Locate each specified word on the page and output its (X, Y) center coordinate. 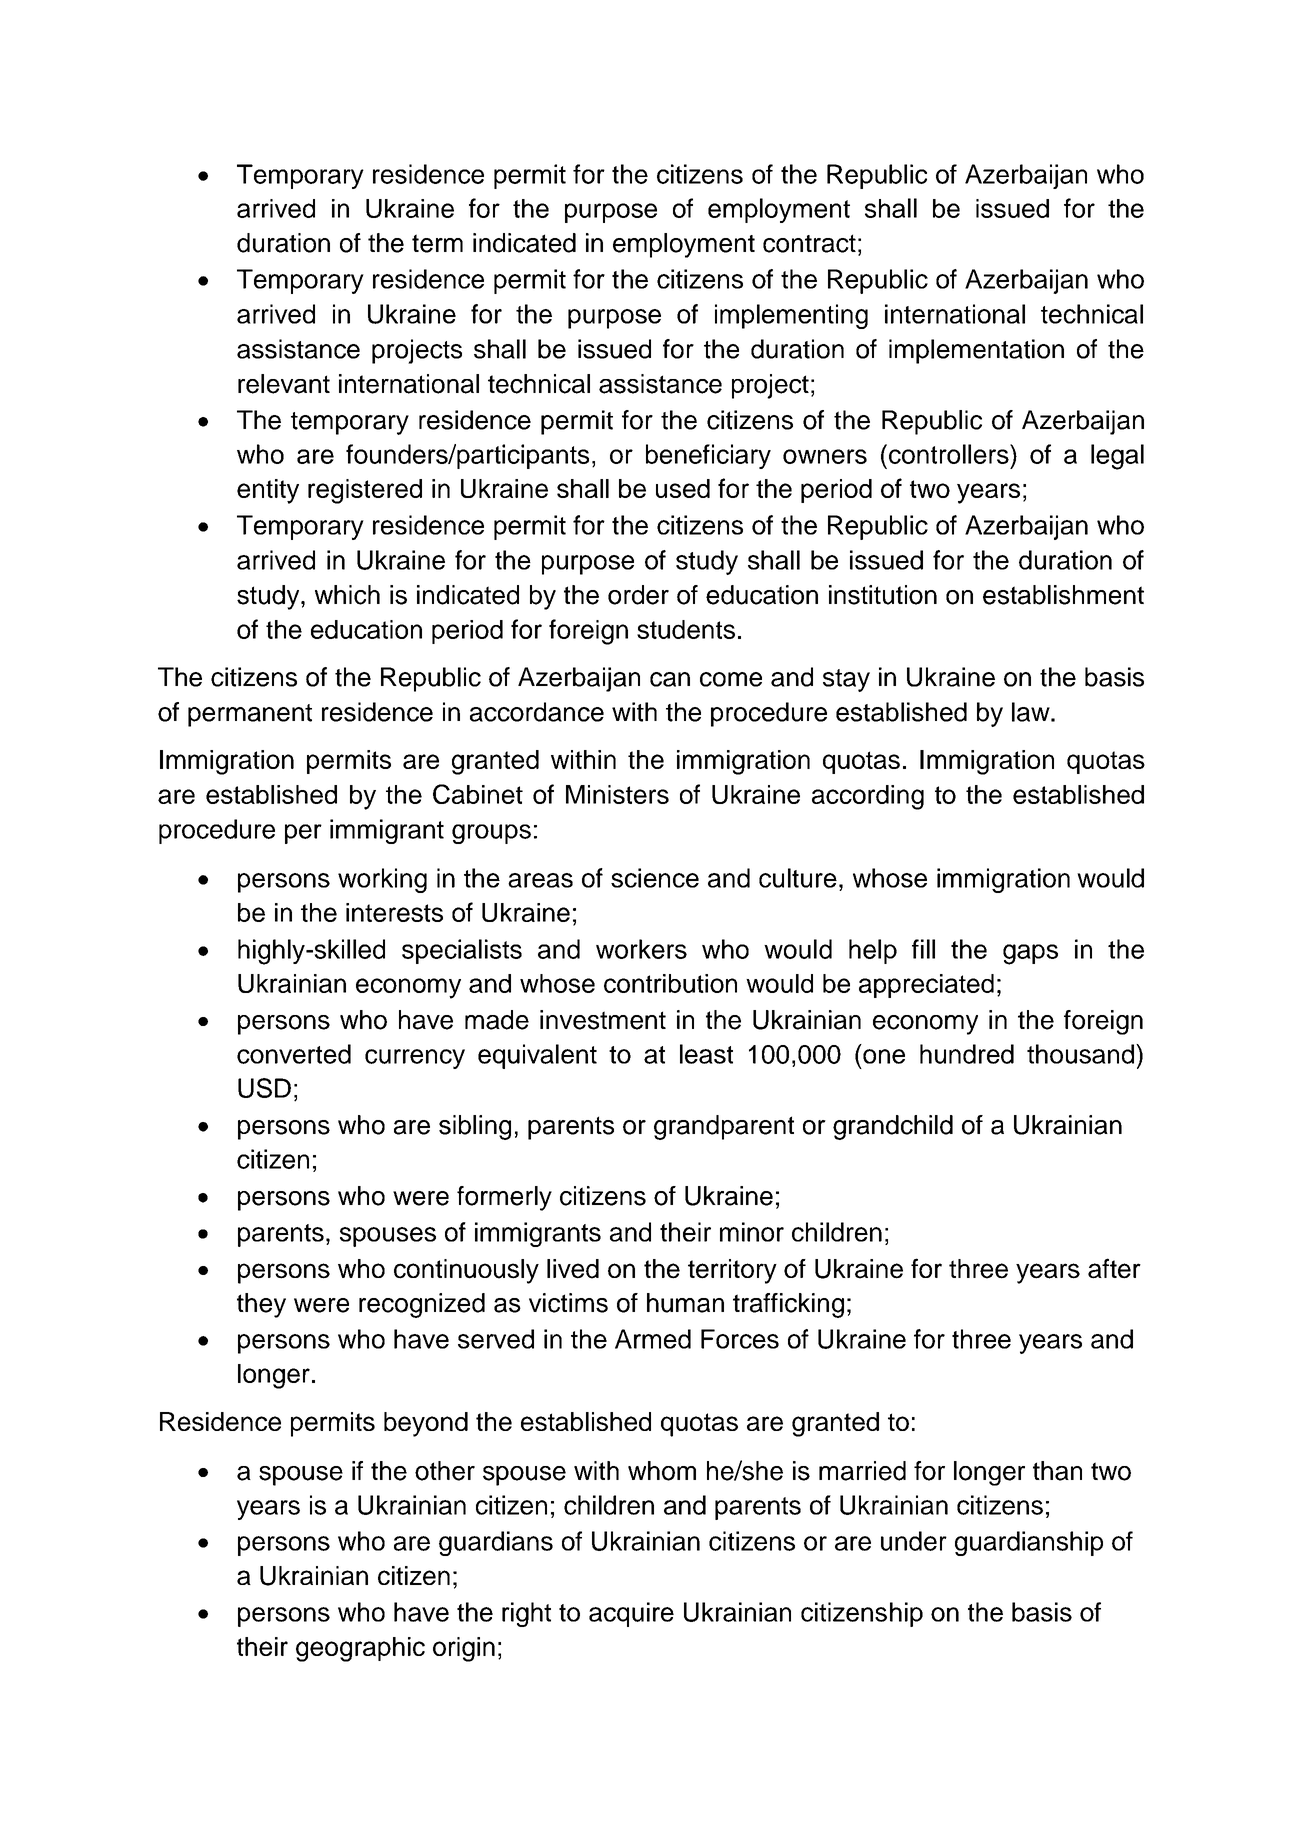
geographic (360, 1649)
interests (394, 912)
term (437, 243)
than (1057, 1471)
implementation (976, 351)
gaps (1030, 954)
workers (641, 949)
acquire (631, 1614)
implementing (791, 316)
